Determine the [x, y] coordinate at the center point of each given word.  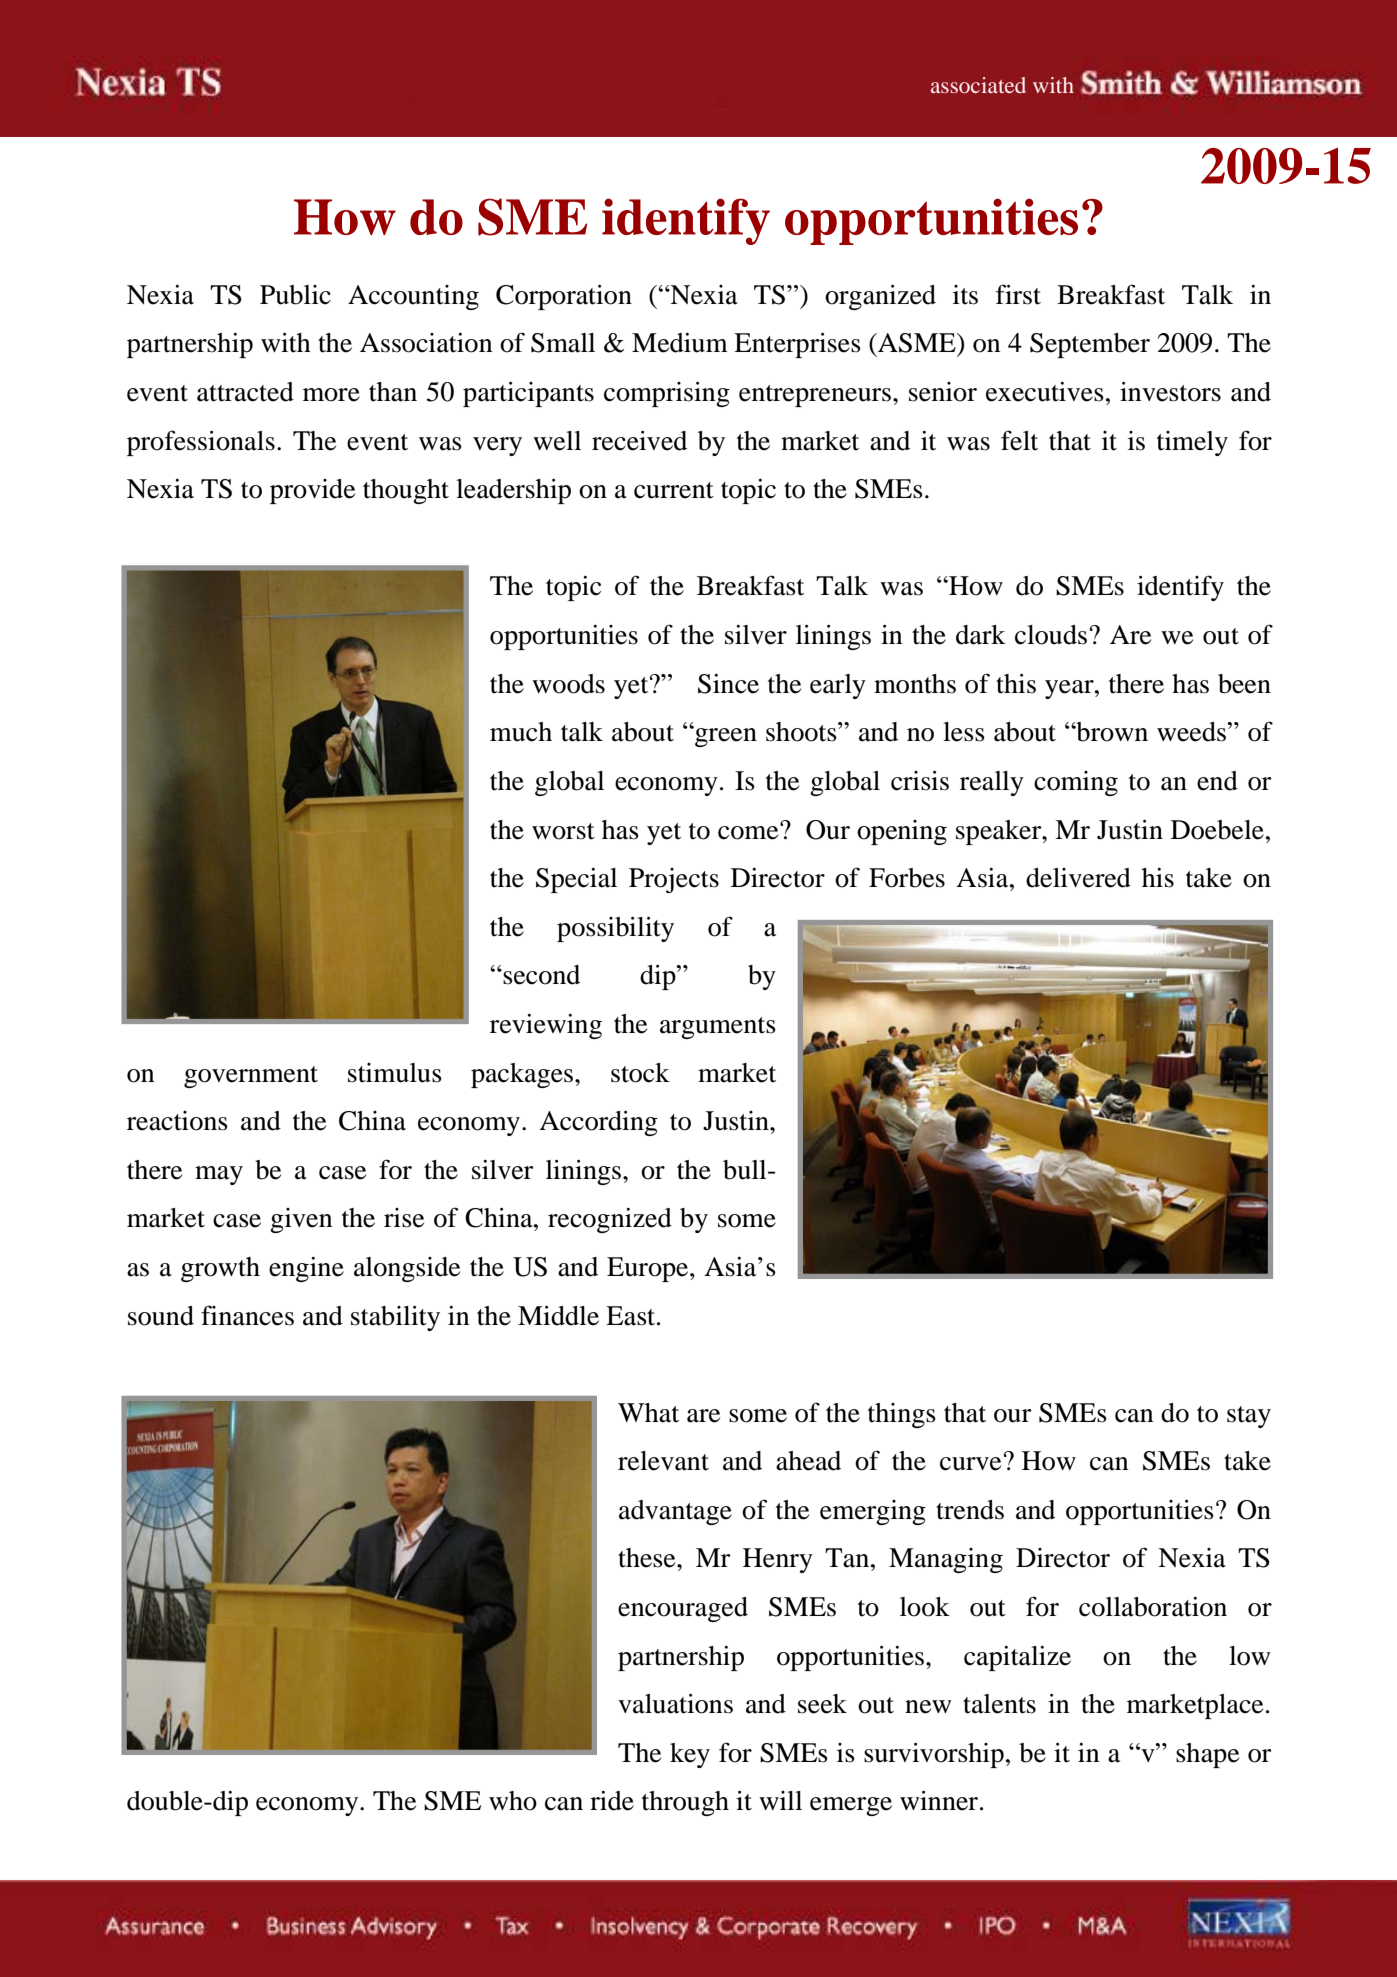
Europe [649, 1269]
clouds [1051, 635]
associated [978, 85]
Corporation [564, 297]
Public [295, 295]
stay [1249, 1417]
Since [728, 684]
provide [312, 491]
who [513, 1801]
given [301, 1220]
